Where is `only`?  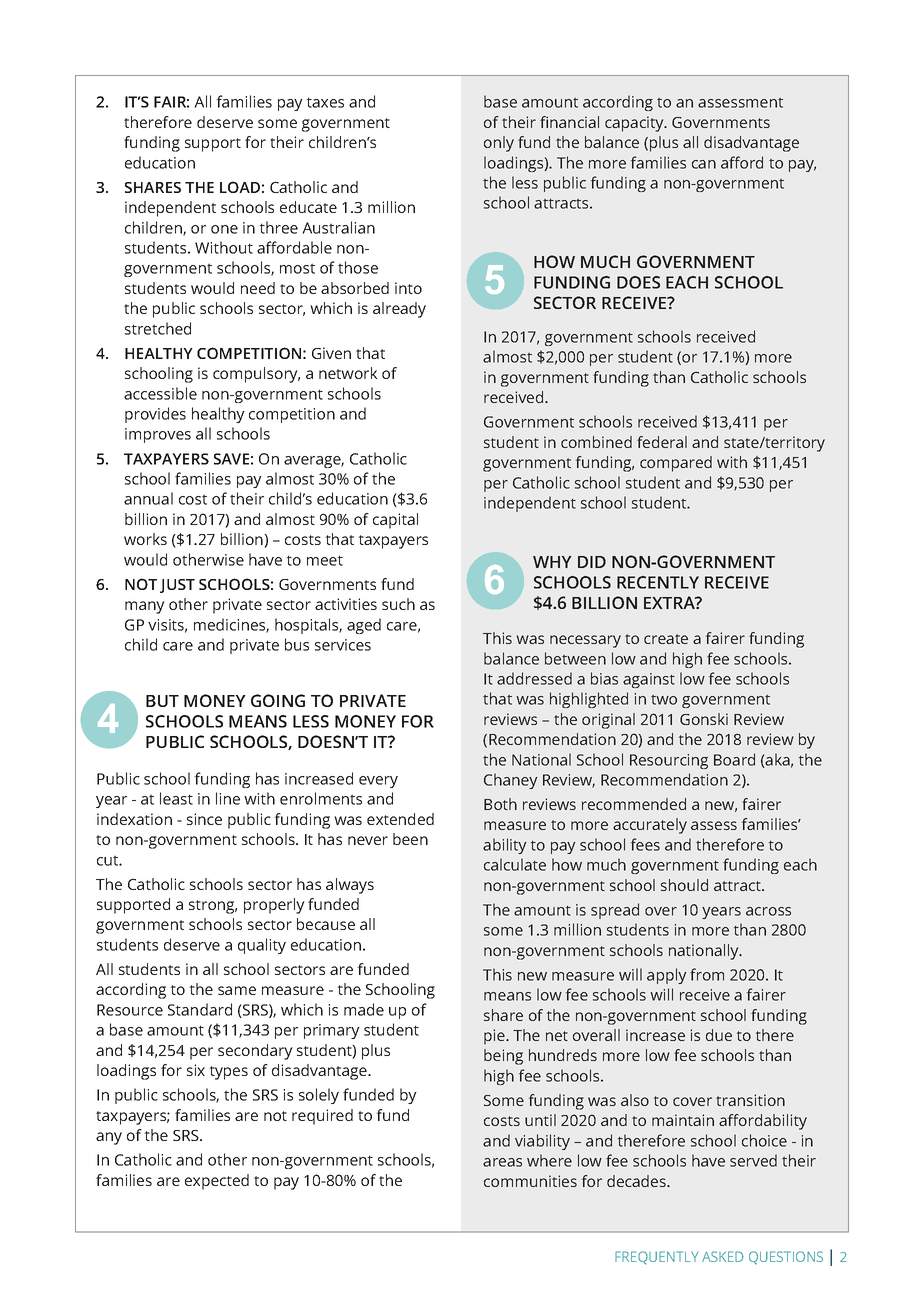 only is located at coordinates (499, 144).
